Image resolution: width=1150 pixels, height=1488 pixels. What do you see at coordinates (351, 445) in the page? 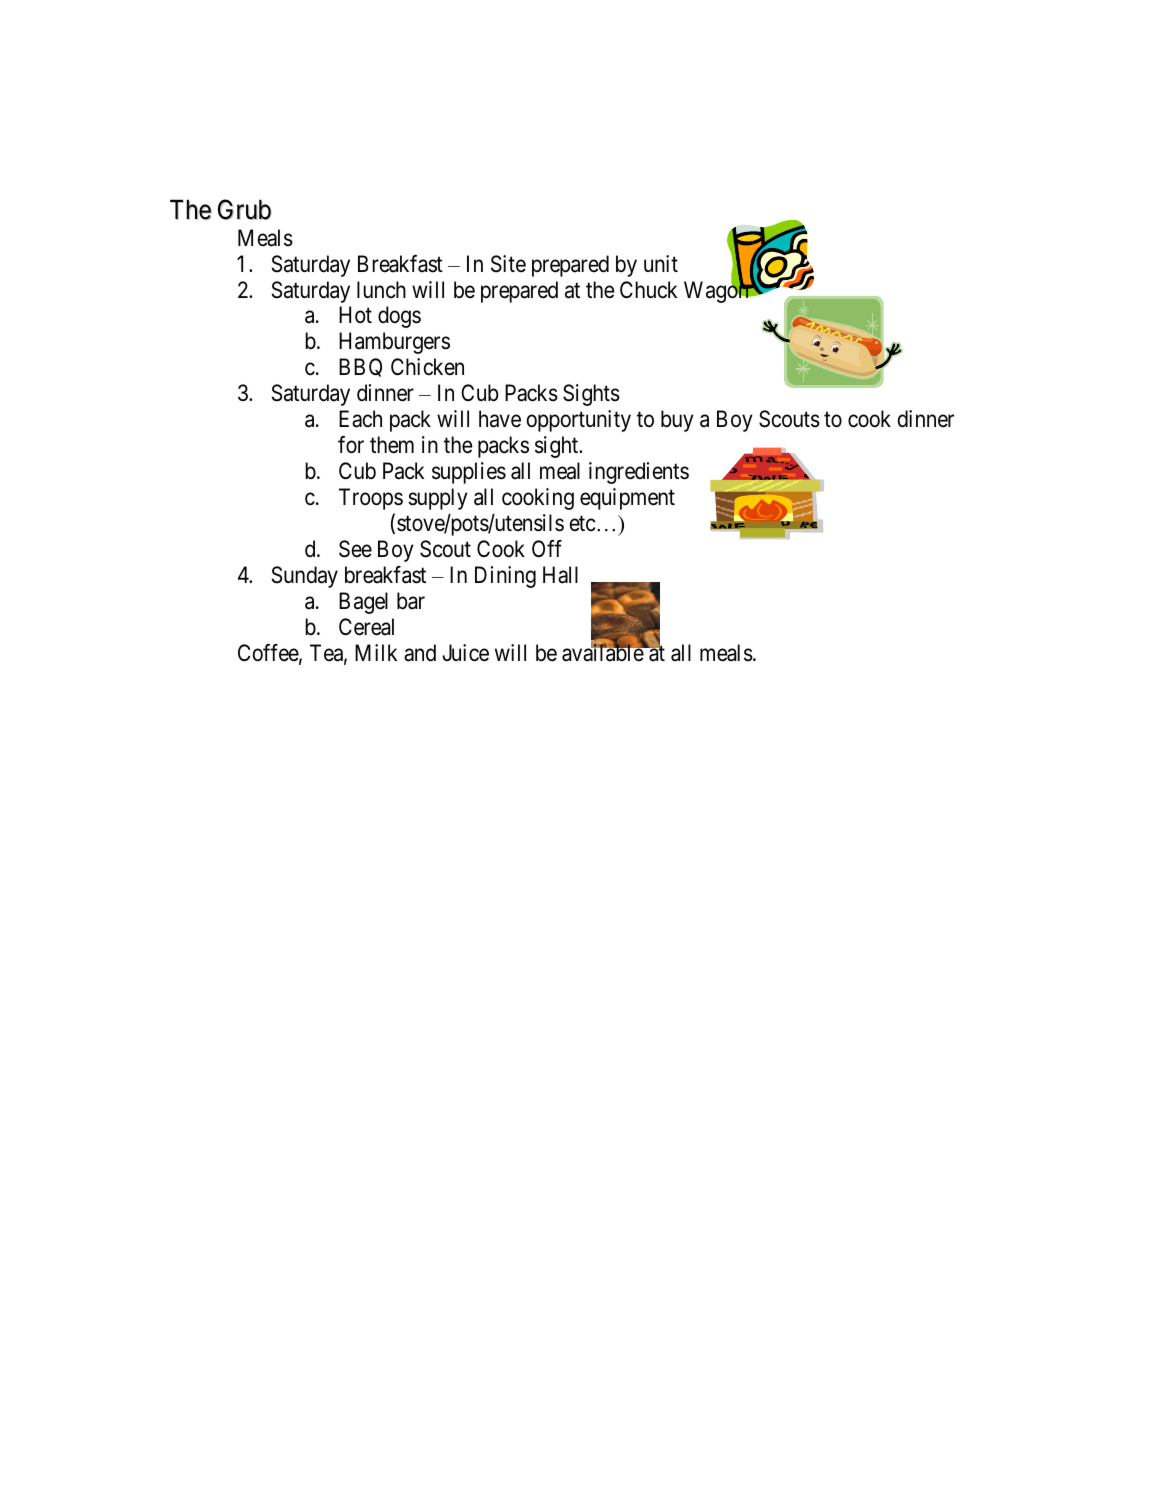
I see `for` at bounding box center [351, 445].
